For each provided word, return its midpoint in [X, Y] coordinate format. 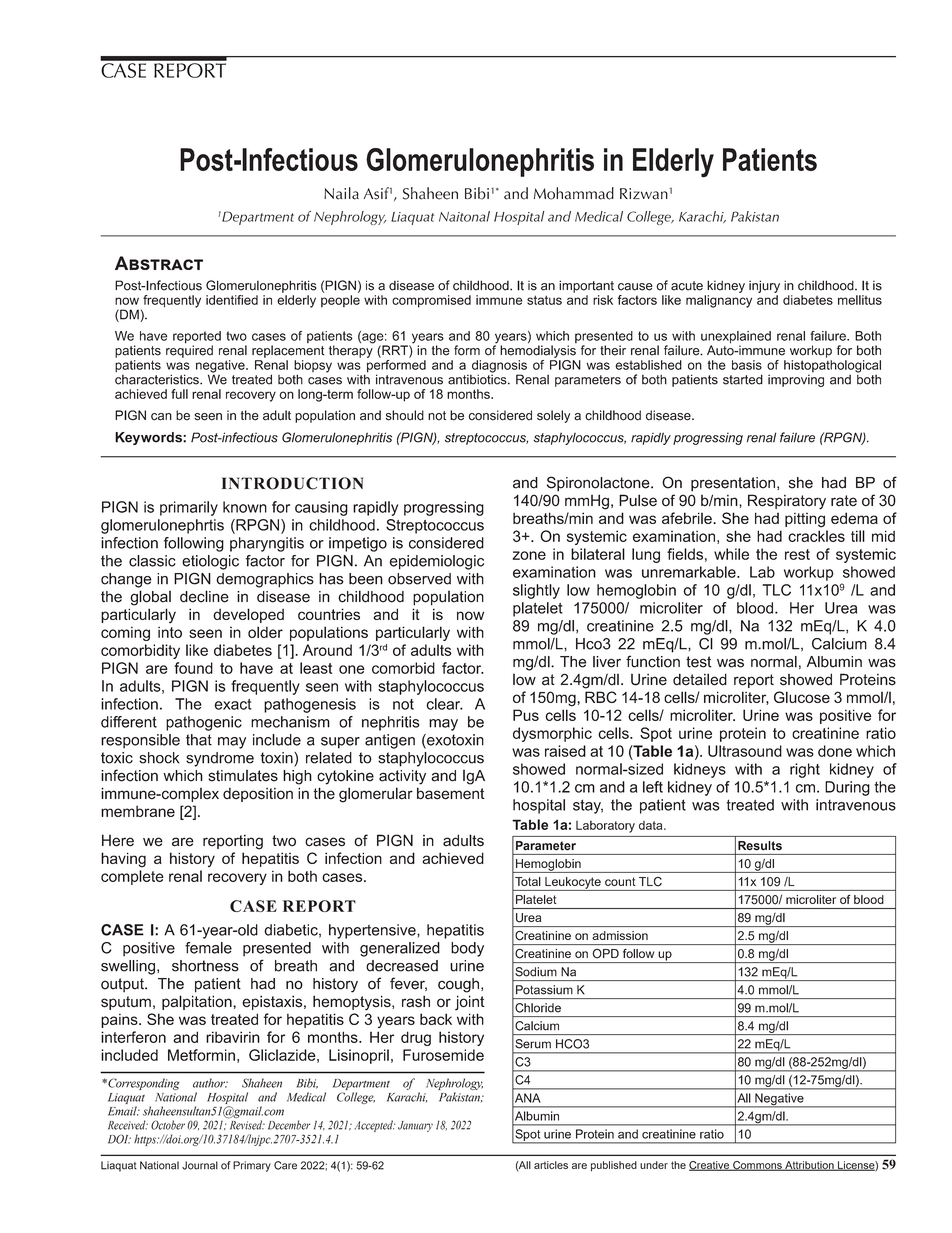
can [161, 417]
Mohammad [574, 193]
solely [553, 416]
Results [760, 845]
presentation [734, 484]
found [194, 668]
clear [444, 704]
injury [764, 286]
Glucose [802, 697]
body [467, 949]
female [208, 948]
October [168, 1125]
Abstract [159, 263]
